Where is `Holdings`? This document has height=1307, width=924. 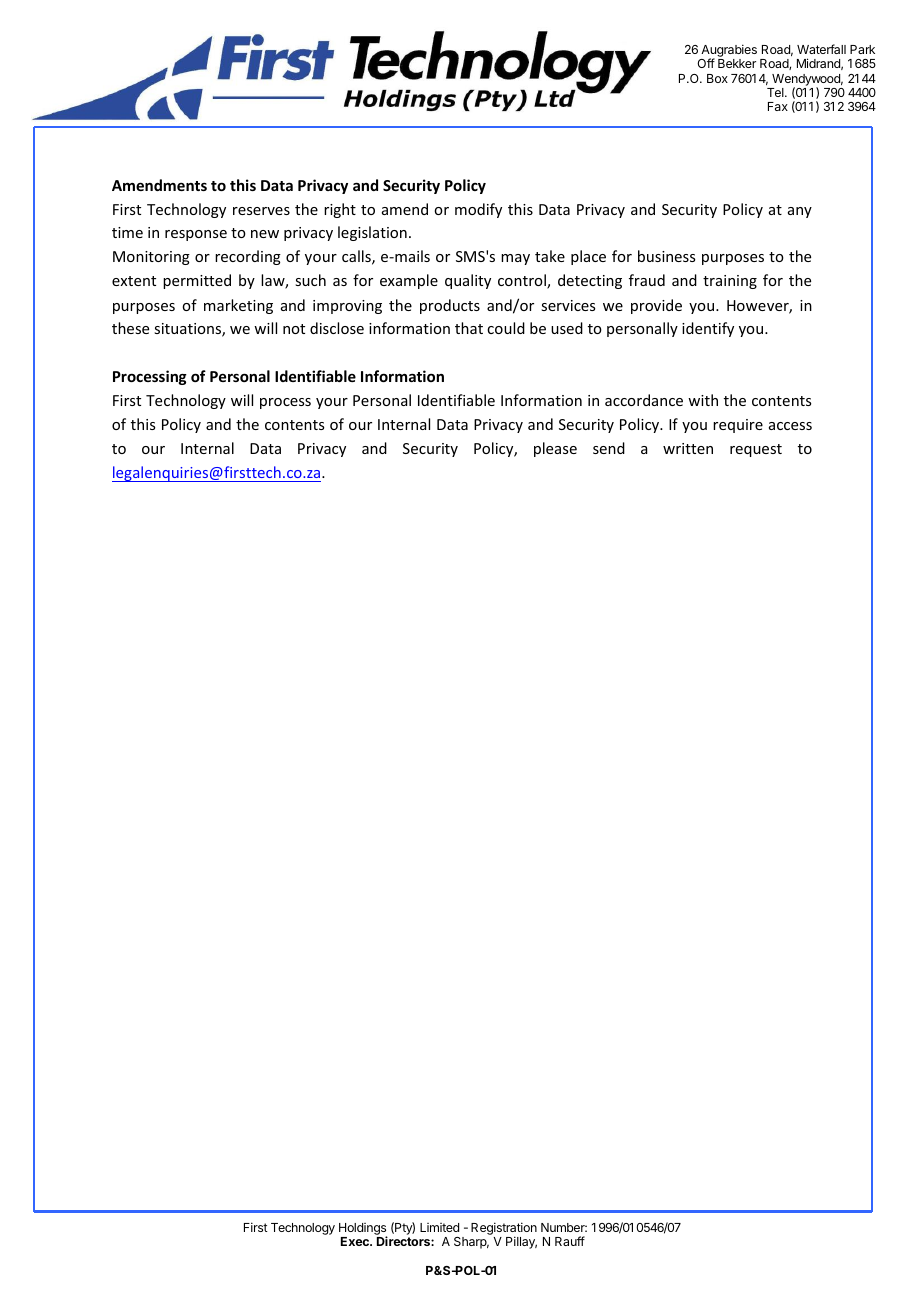 Holdings is located at coordinates (363, 1230).
